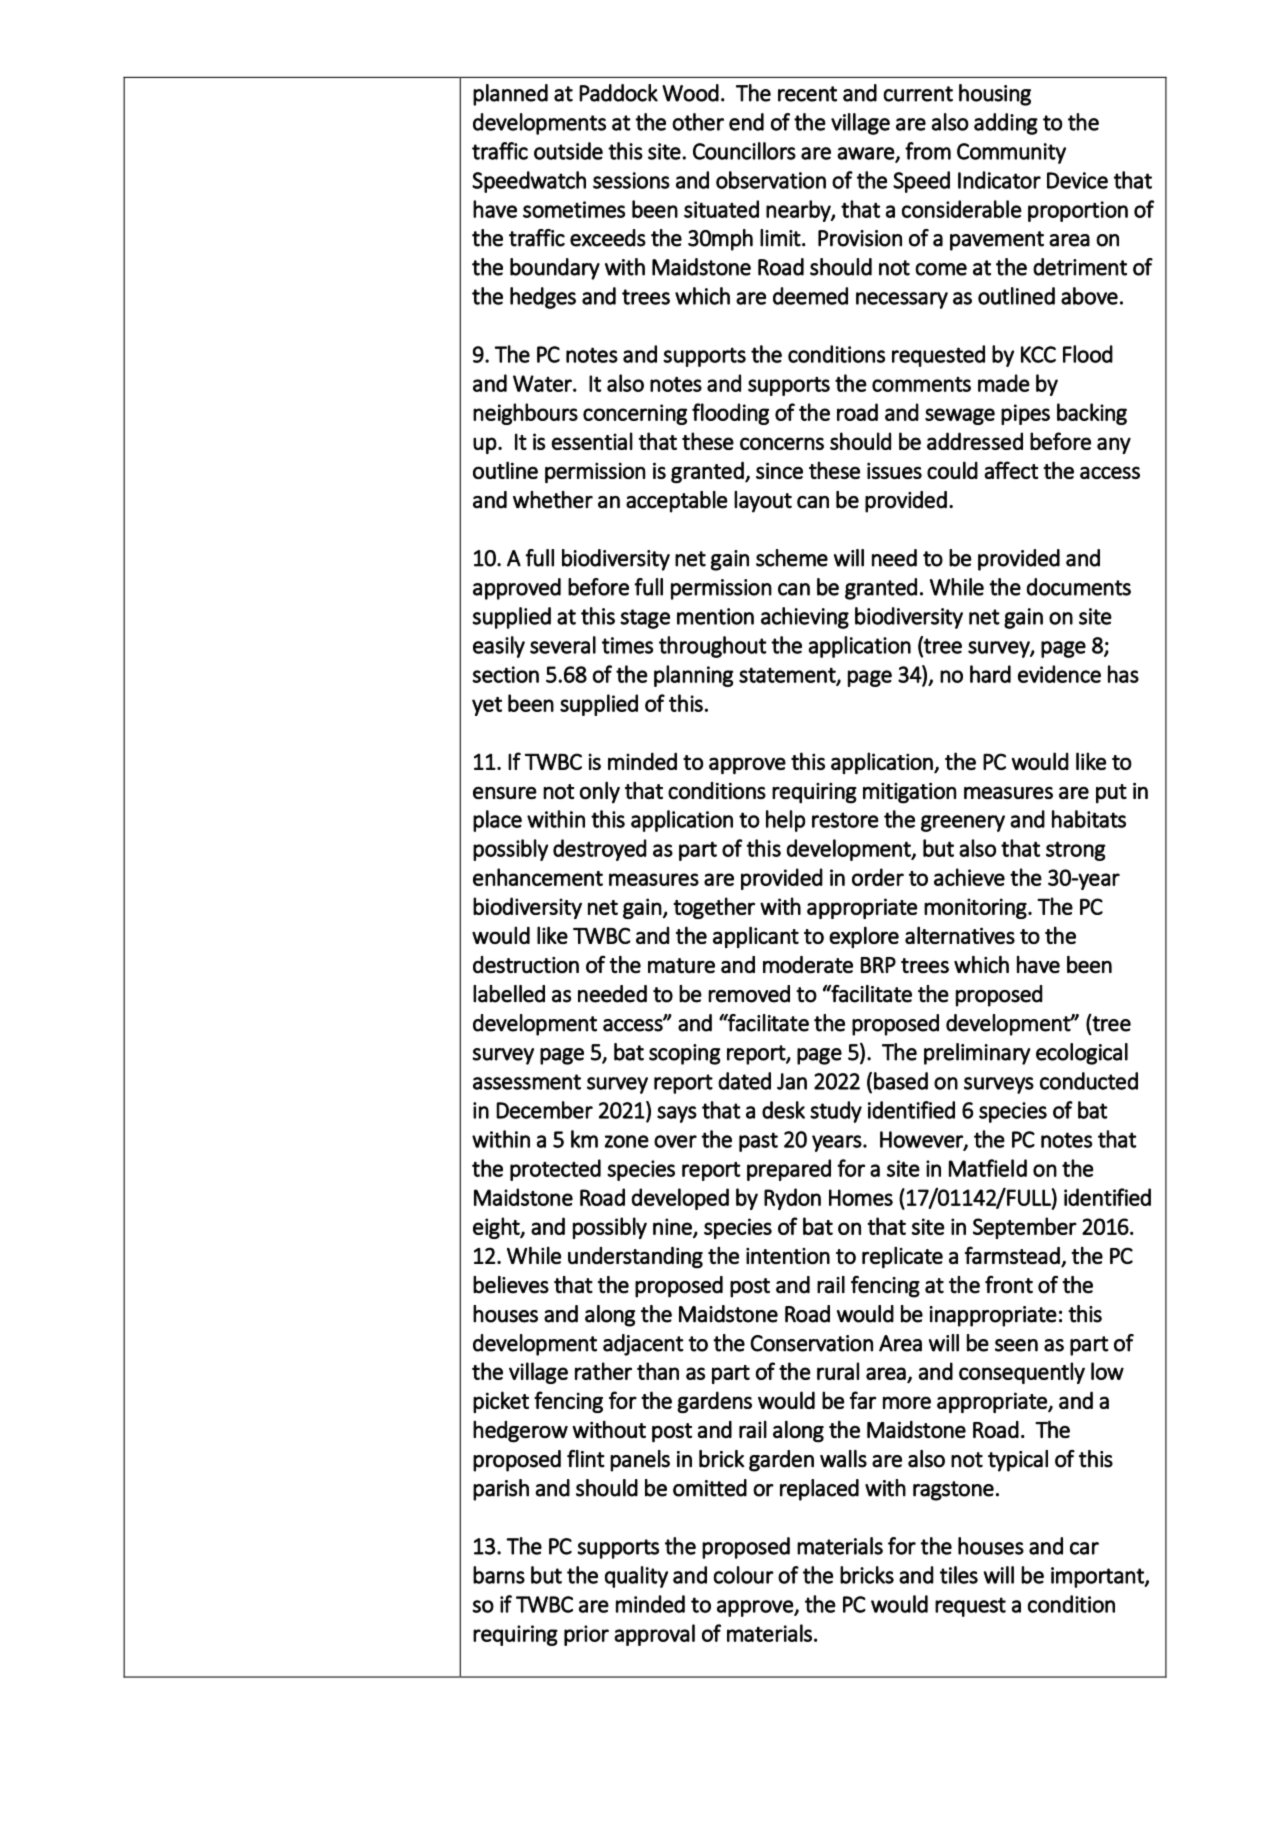 The image size is (1288, 1822). What do you see at coordinates (1089, 1081) in the screenshot?
I see `conducted` at bounding box center [1089, 1081].
